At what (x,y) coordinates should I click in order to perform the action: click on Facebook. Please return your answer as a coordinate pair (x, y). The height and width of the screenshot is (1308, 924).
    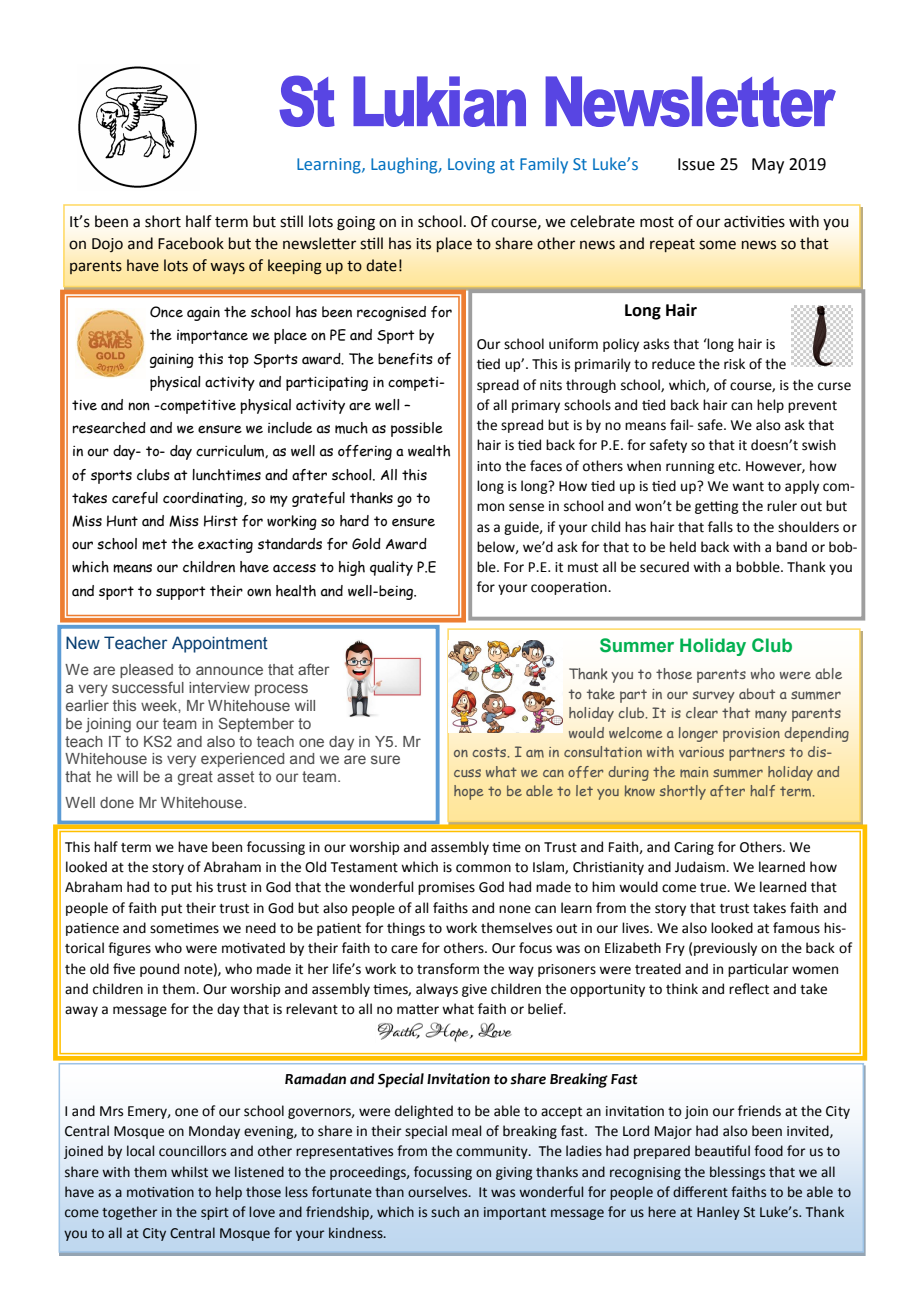
    Looking at the image, I should click on (191, 243).
